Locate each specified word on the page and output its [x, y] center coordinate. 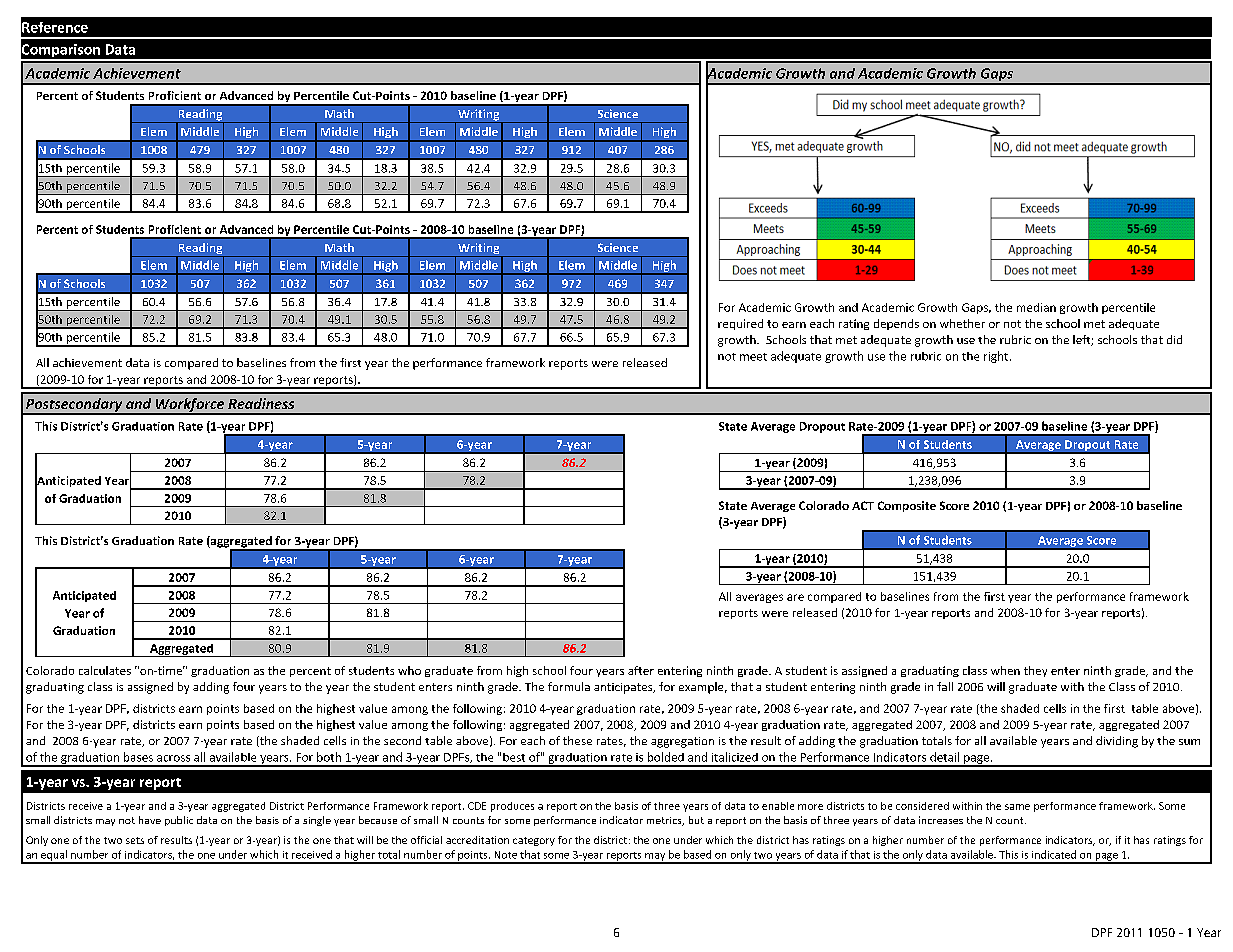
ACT [863, 505]
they [1035, 671]
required [740, 324]
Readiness [261, 403]
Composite [907, 506]
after [641, 670]
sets [135, 840]
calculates [105, 670]
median [1036, 307]
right [997, 357]
